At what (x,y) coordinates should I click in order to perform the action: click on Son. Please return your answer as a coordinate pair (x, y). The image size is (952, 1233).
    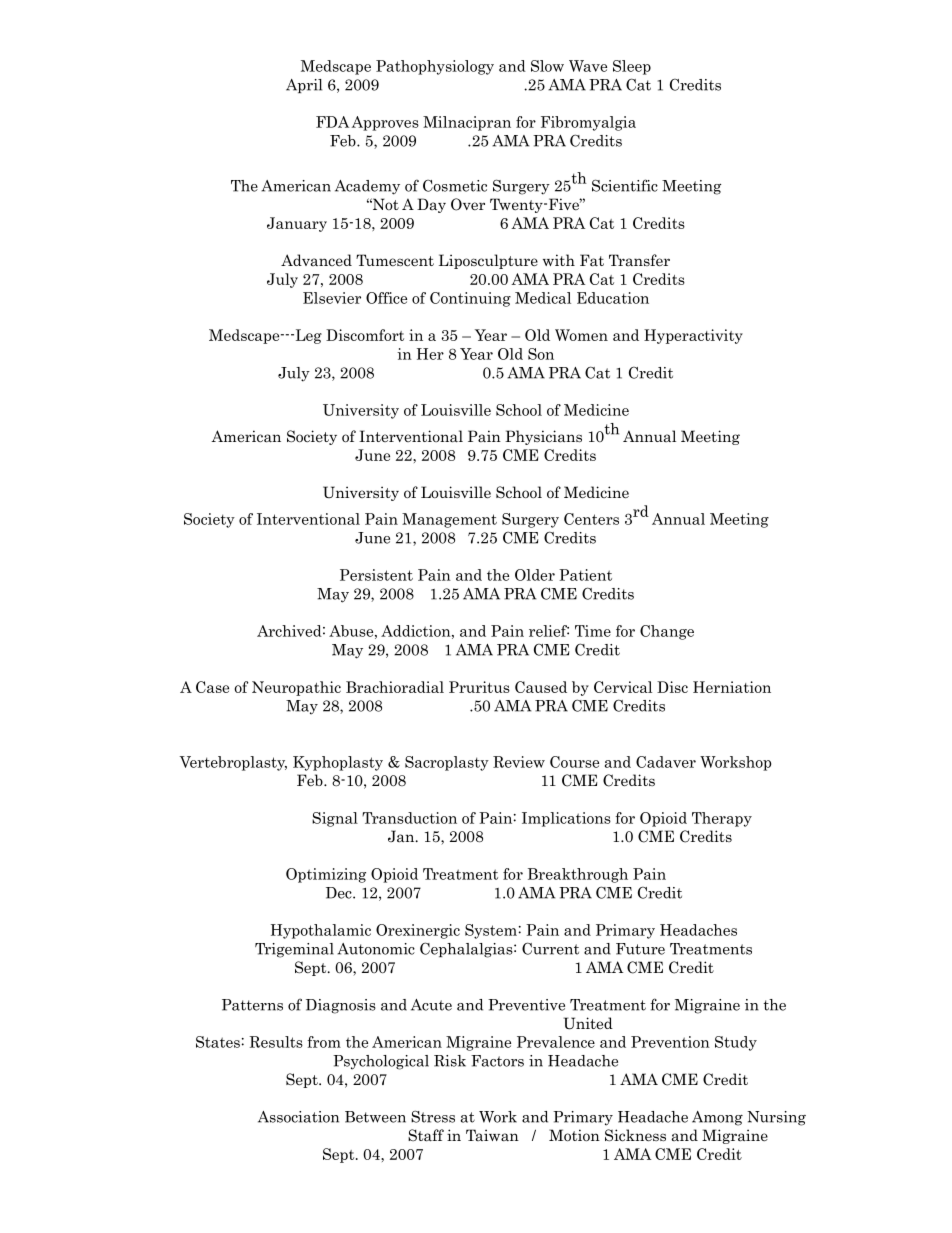
    Looking at the image, I should click on (541, 354).
